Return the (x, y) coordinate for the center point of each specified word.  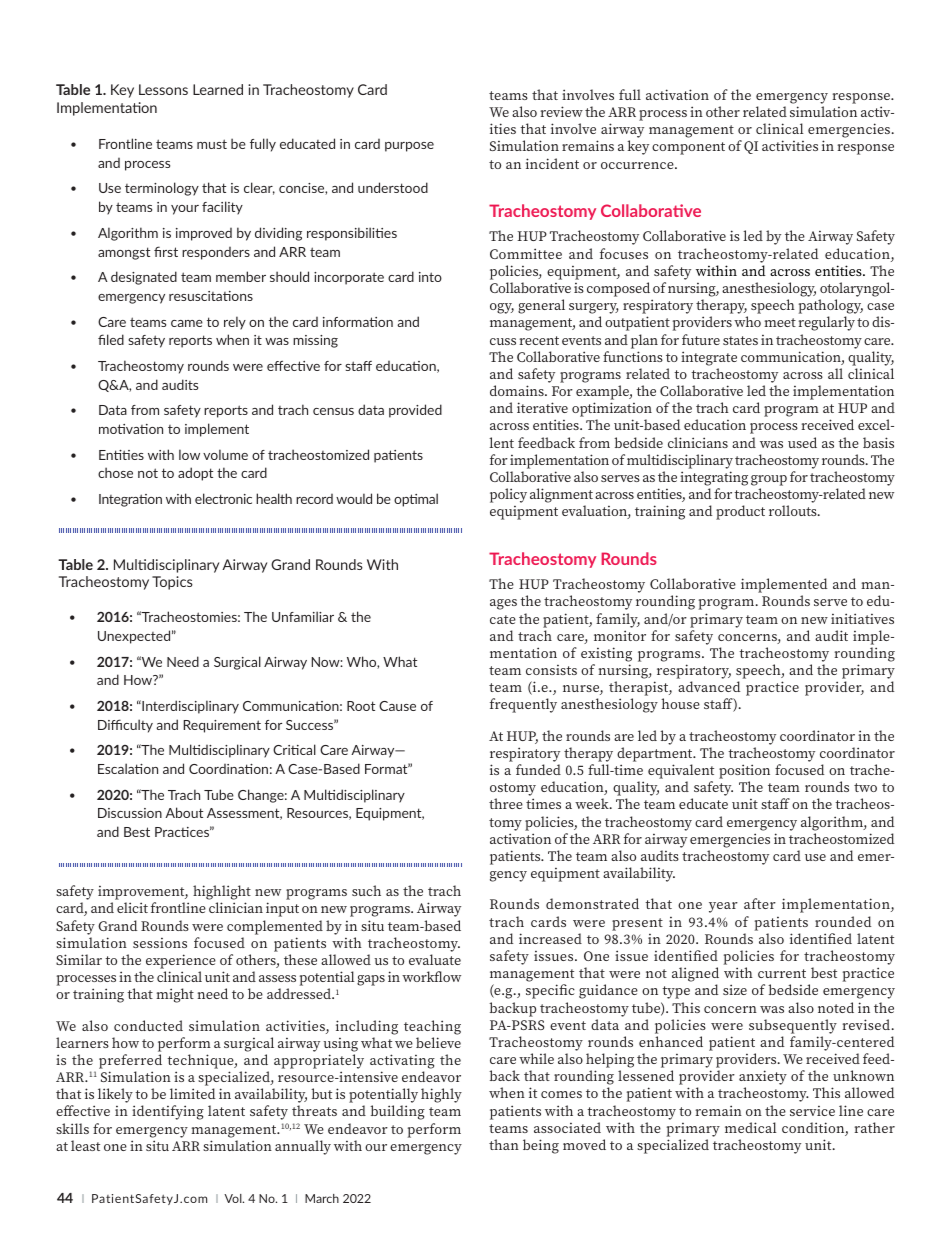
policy (508, 495)
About (184, 812)
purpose (409, 147)
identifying (168, 1112)
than (504, 1144)
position (744, 771)
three (506, 803)
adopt (195, 474)
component (688, 148)
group (769, 480)
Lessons (163, 89)
